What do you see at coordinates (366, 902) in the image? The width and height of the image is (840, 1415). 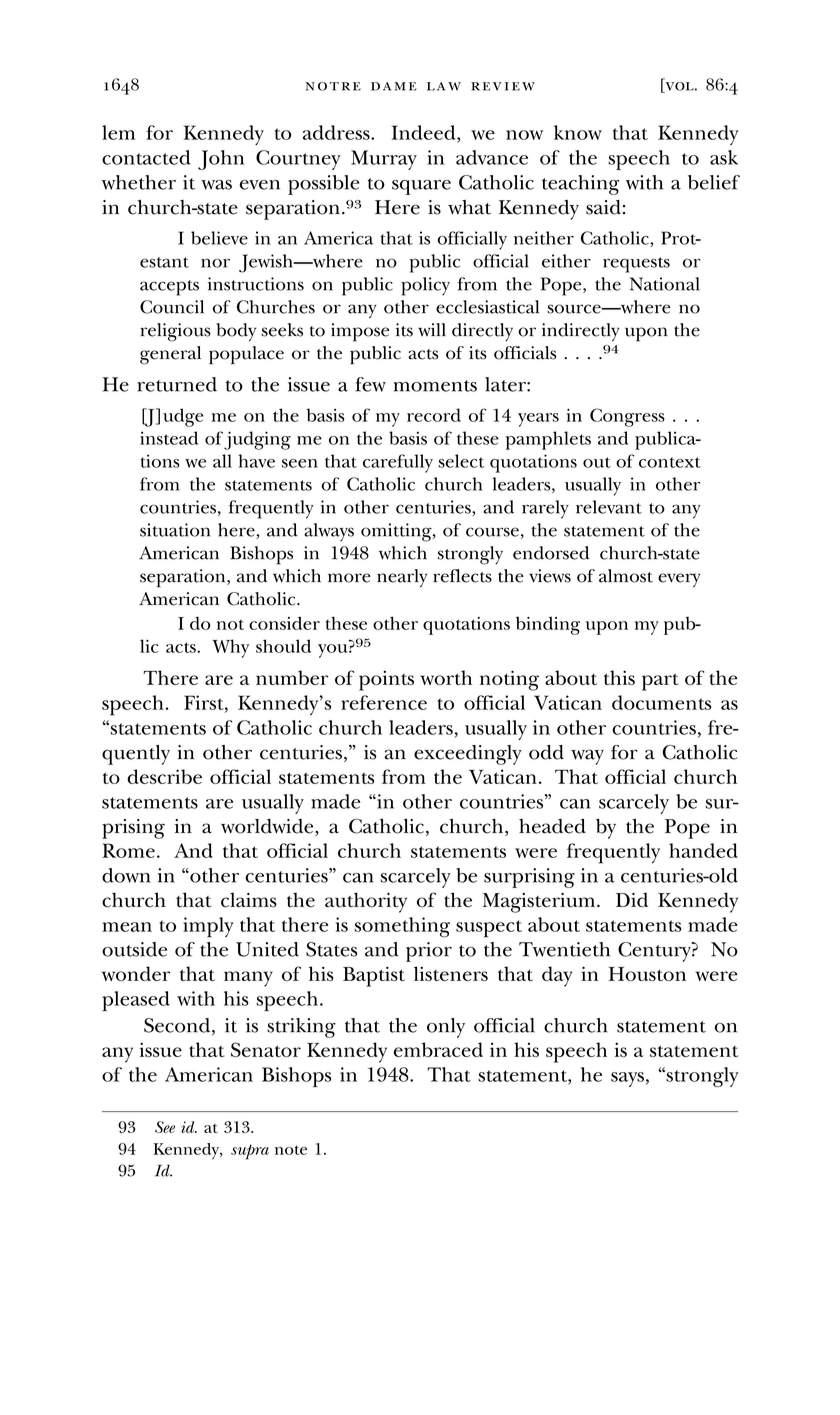 I see `authority` at bounding box center [366, 902].
